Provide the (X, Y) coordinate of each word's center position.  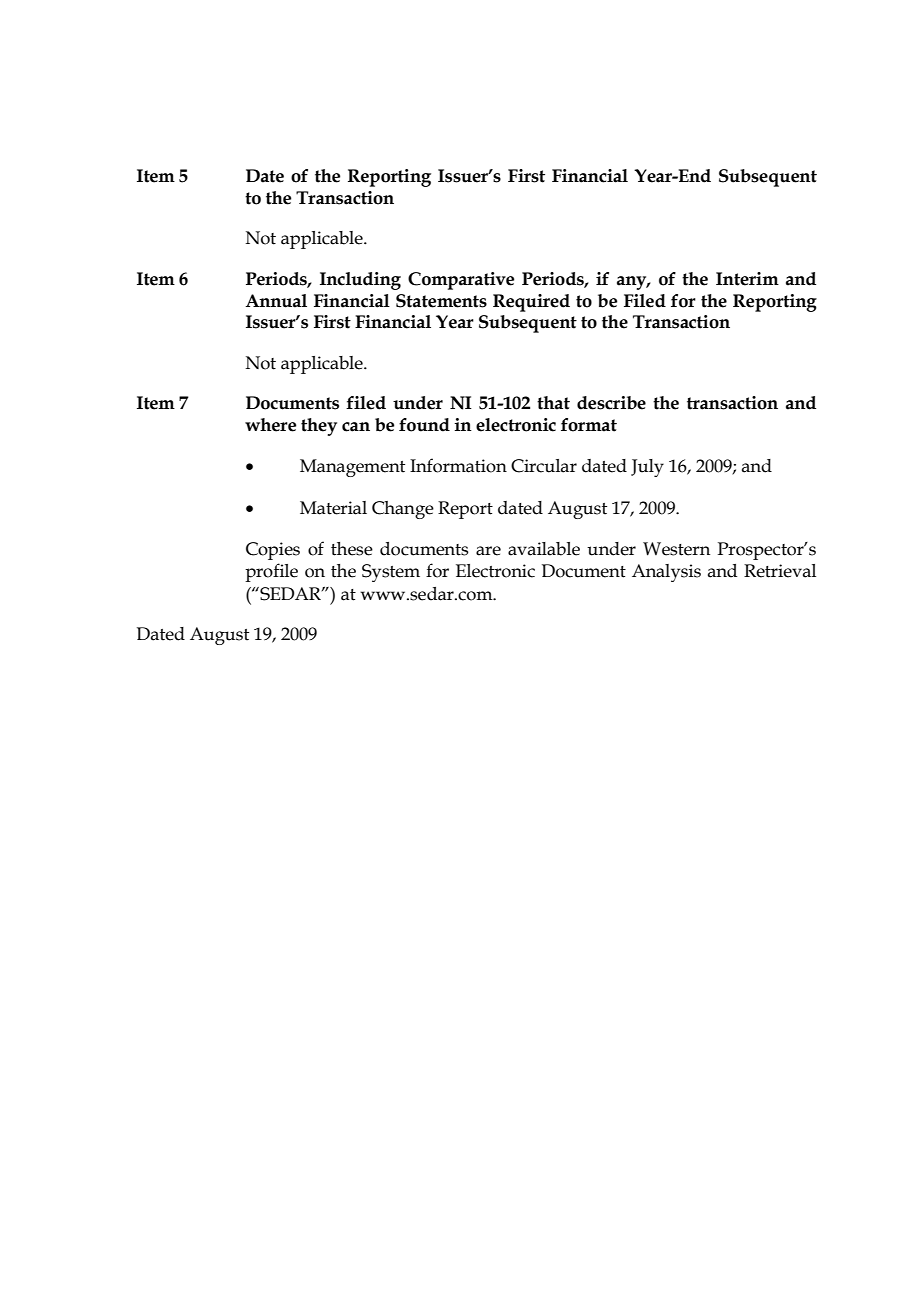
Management (352, 468)
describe (611, 403)
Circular (544, 466)
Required (531, 303)
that (553, 403)
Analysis (666, 573)
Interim (747, 279)
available (544, 549)
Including (360, 281)
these (352, 549)
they (319, 427)
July (647, 468)
